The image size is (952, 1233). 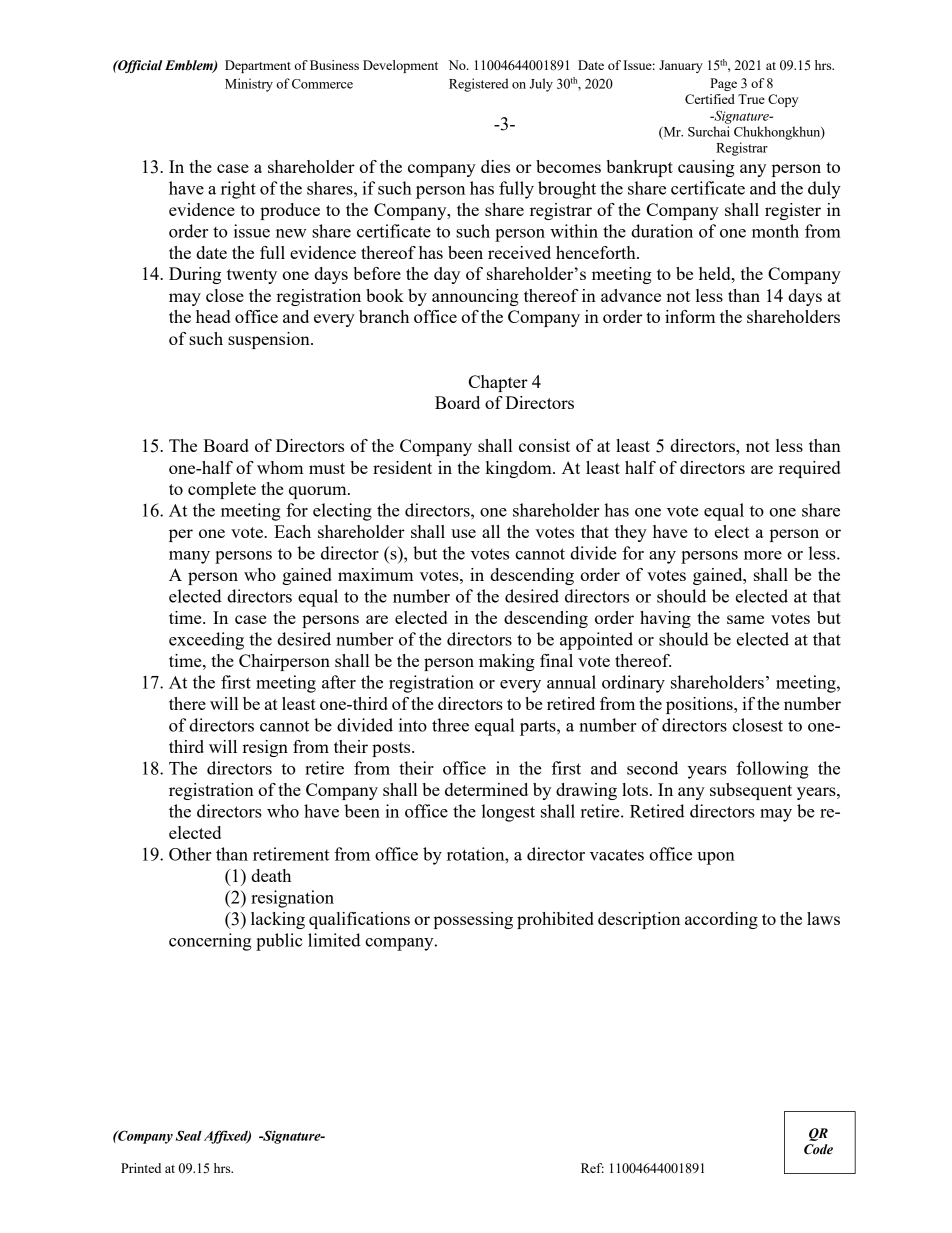 What do you see at coordinates (751, 99) in the page?
I see `True` at bounding box center [751, 99].
